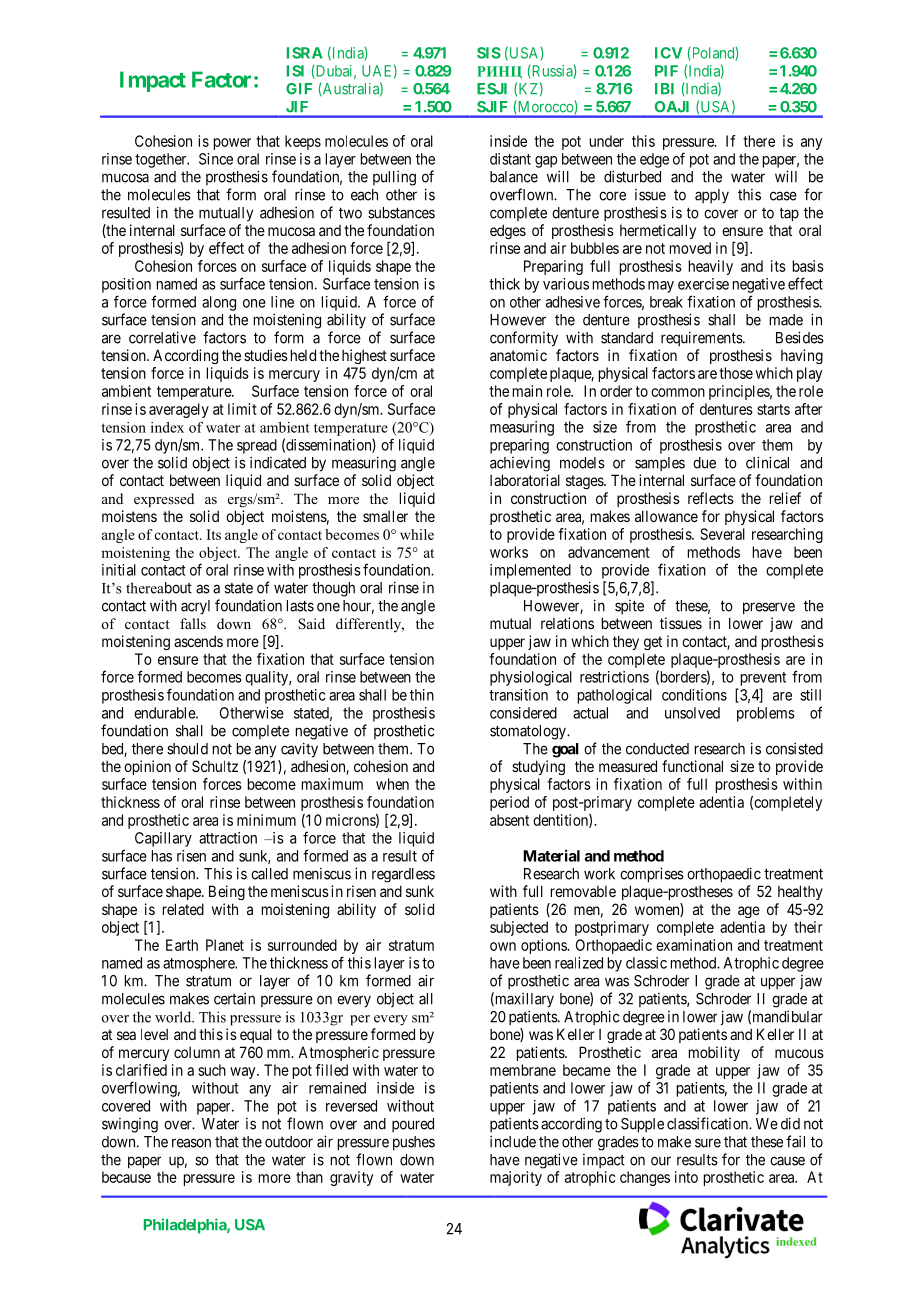  What do you see at coordinates (769, 608) in the screenshot?
I see `preserve` at bounding box center [769, 608].
